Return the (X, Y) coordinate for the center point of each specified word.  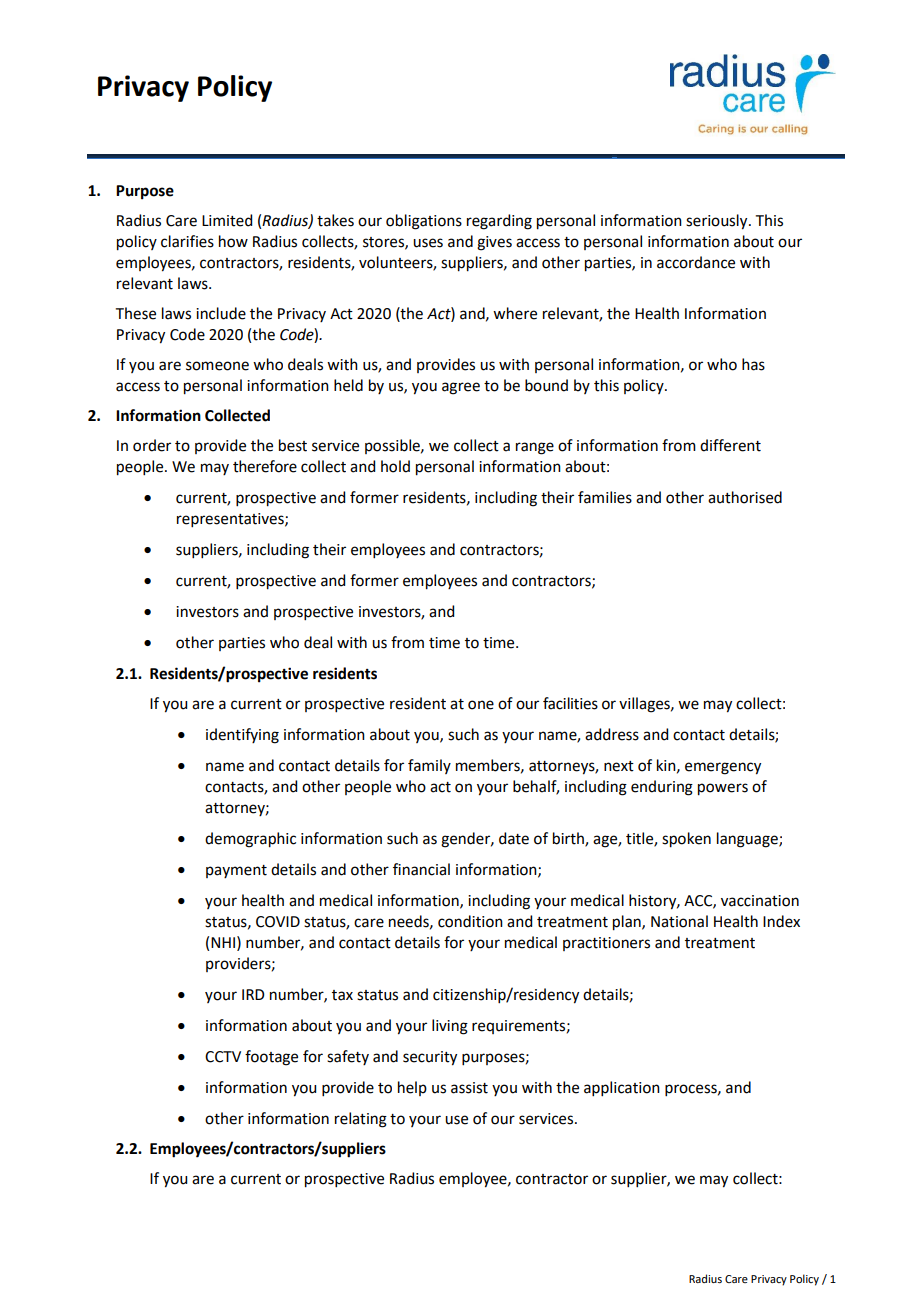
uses (428, 243)
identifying (242, 736)
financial (421, 869)
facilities (570, 703)
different (730, 445)
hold (395, 466)
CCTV (223, 1057)
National (679, 921)
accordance (696, 262)
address (612, 734)
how (233, 241)
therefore (265, 466)
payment (236, 871)
